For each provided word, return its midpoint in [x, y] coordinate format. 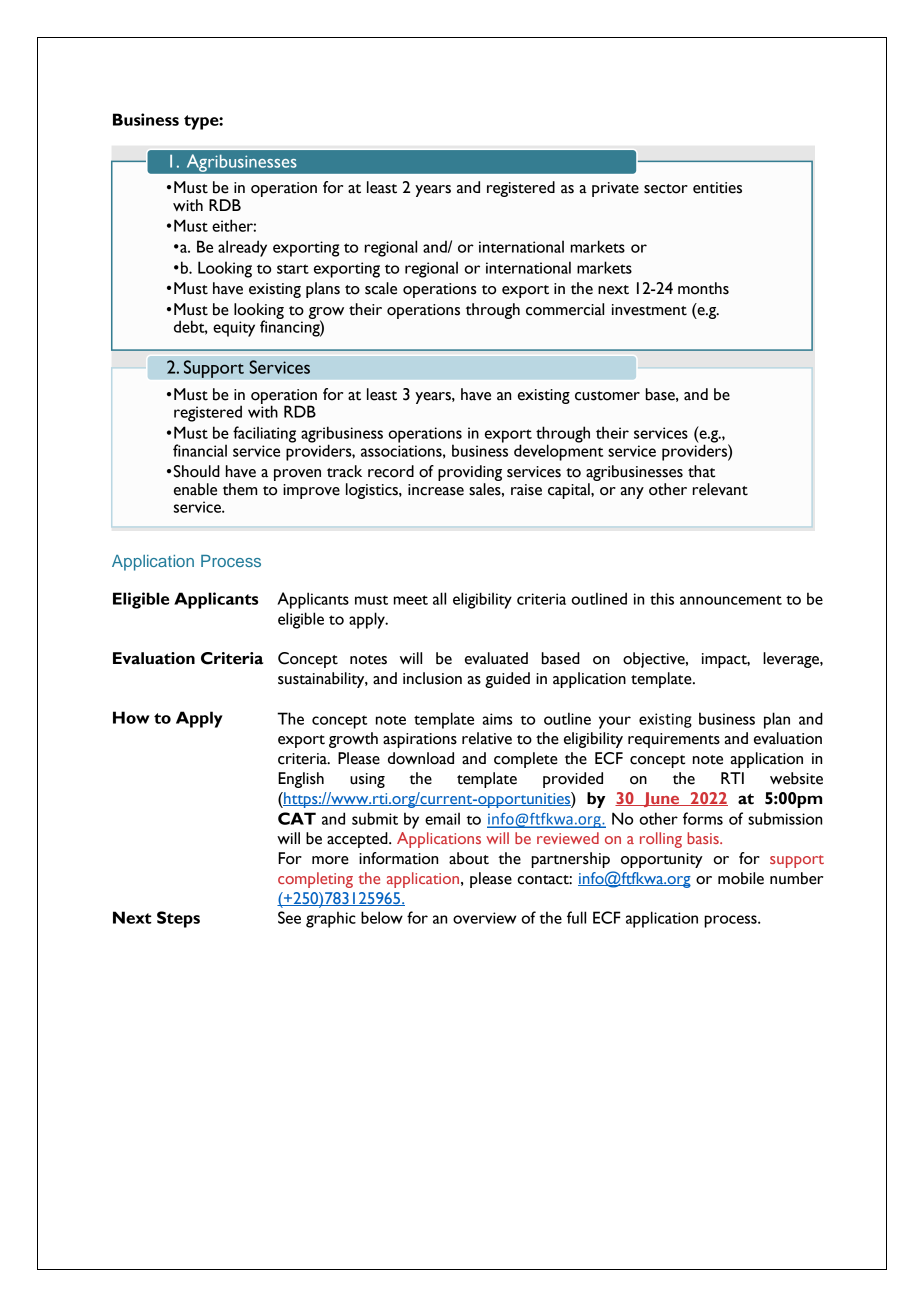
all [439, 598]
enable [195, 489]
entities [717, 188]
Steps [178, 919]
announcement [731, 600]
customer [607, 396]
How [131, 717]
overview [484, 918]
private [615, 189]
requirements [674, 740]
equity [234, 329]
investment [649, 310]
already [242, 248]
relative [487, 738]
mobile [741, 878]
